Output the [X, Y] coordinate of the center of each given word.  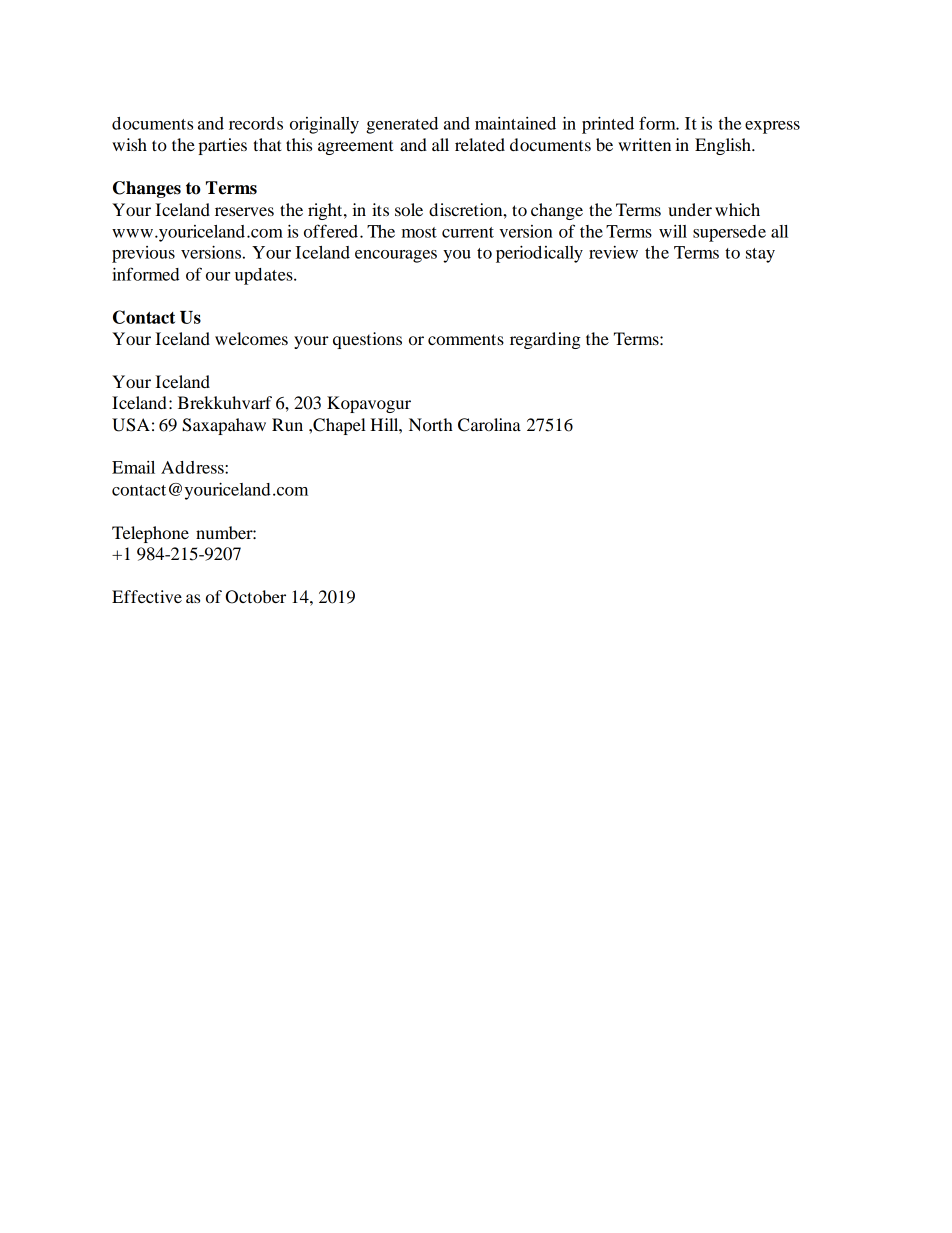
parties [222, 146]
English [724, 146]
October [255, 597]
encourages [396, 256]
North [431, 424]
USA [131, 425]
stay [760, 255]
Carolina [489, 425]
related [480, 144]
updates [265, 276]
